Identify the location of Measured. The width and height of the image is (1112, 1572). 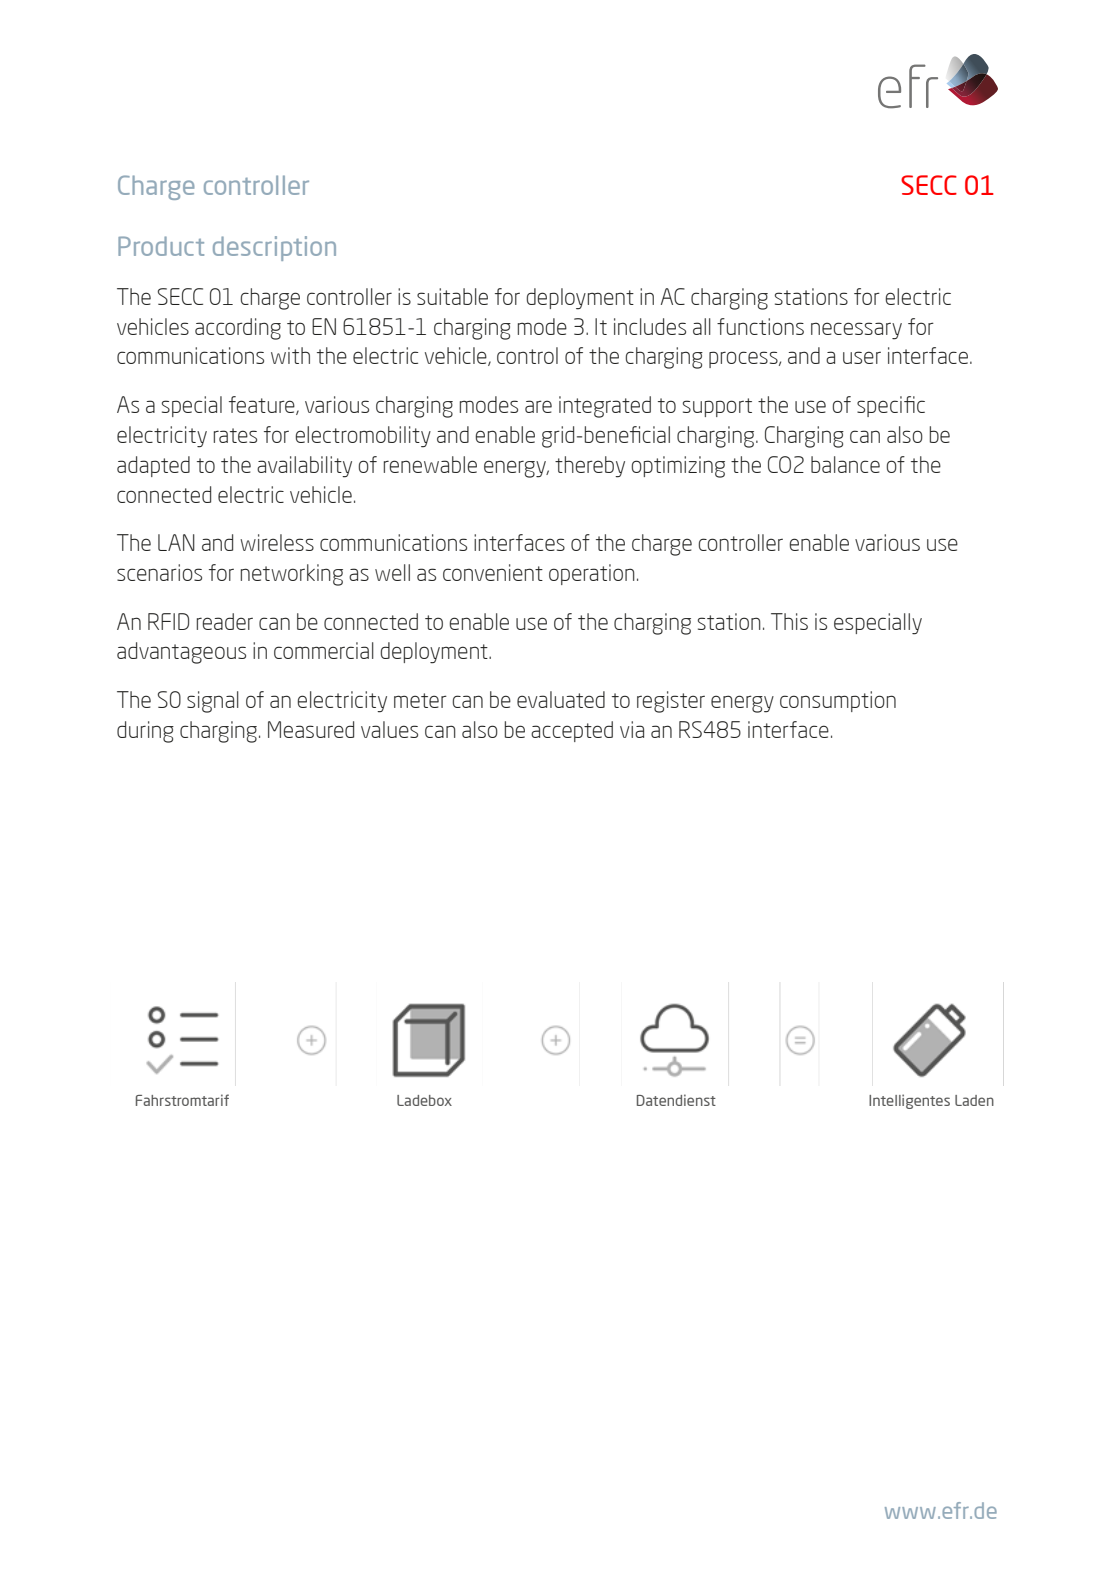
(311, 729).
